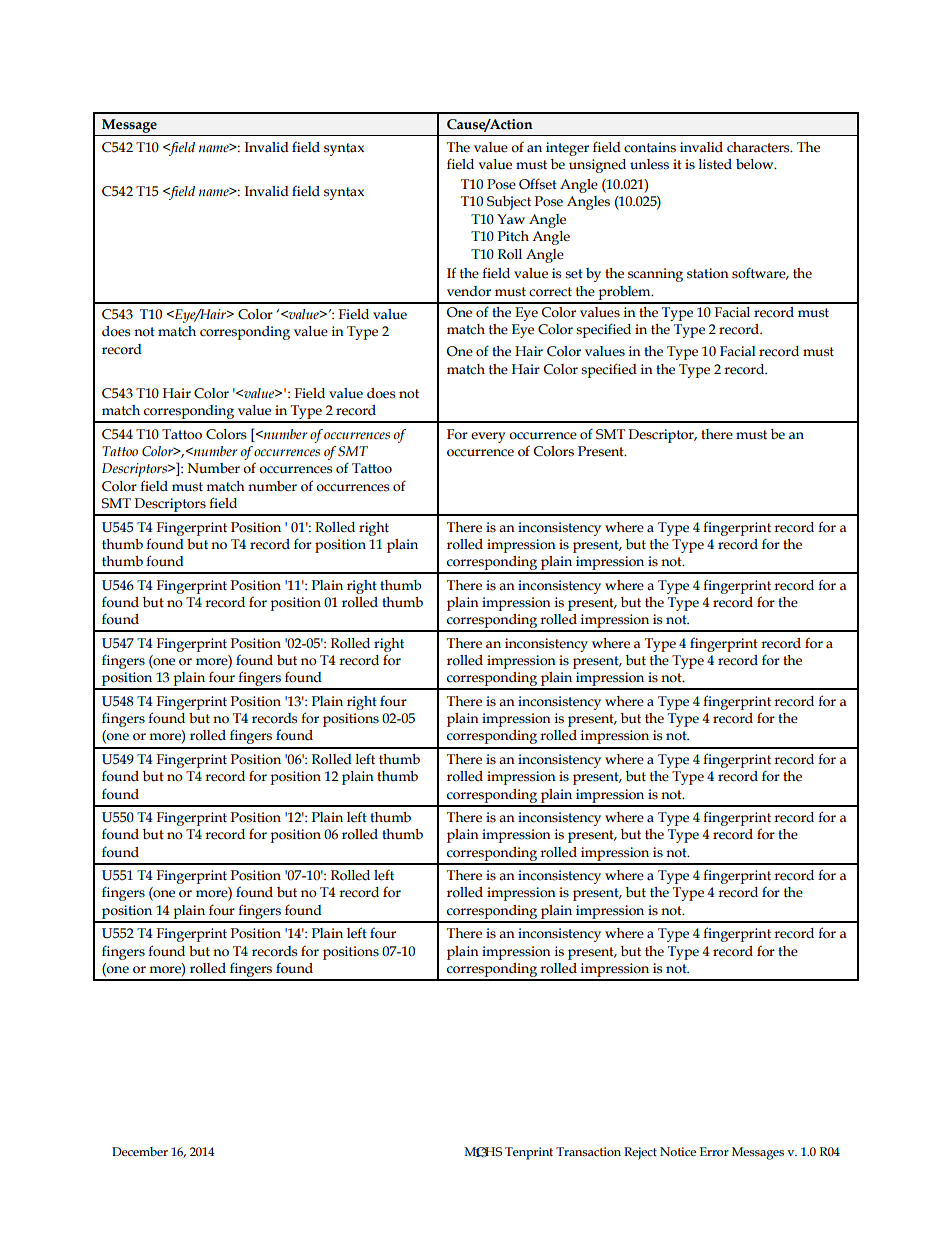 This document has width=952, height=1233. Describe the element at coordinates (513, 236) in the document. I see `Pitch` at that location.
